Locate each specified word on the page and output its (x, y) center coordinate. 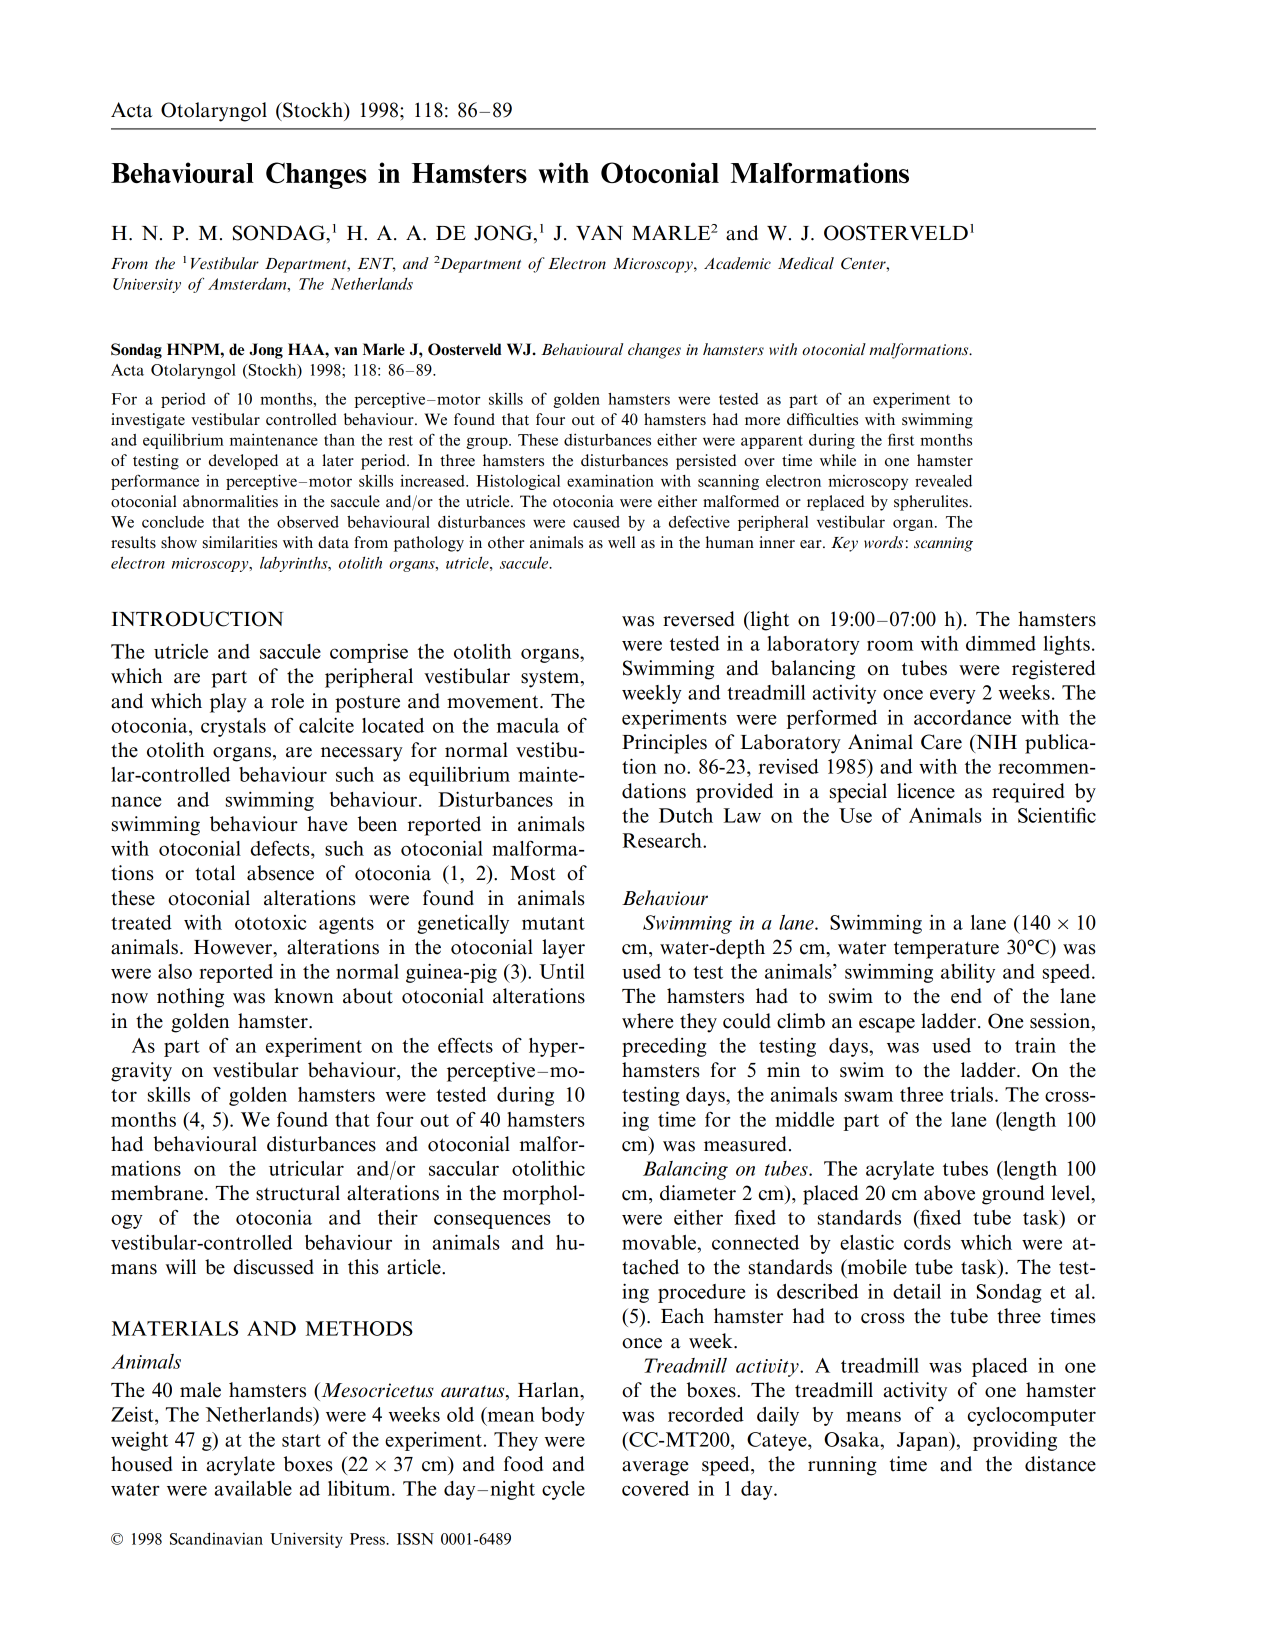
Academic (737, 263)
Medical (806, 263)
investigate (148, 421)
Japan (924, 1441)
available (253, 1488)
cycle (563, 1490)
